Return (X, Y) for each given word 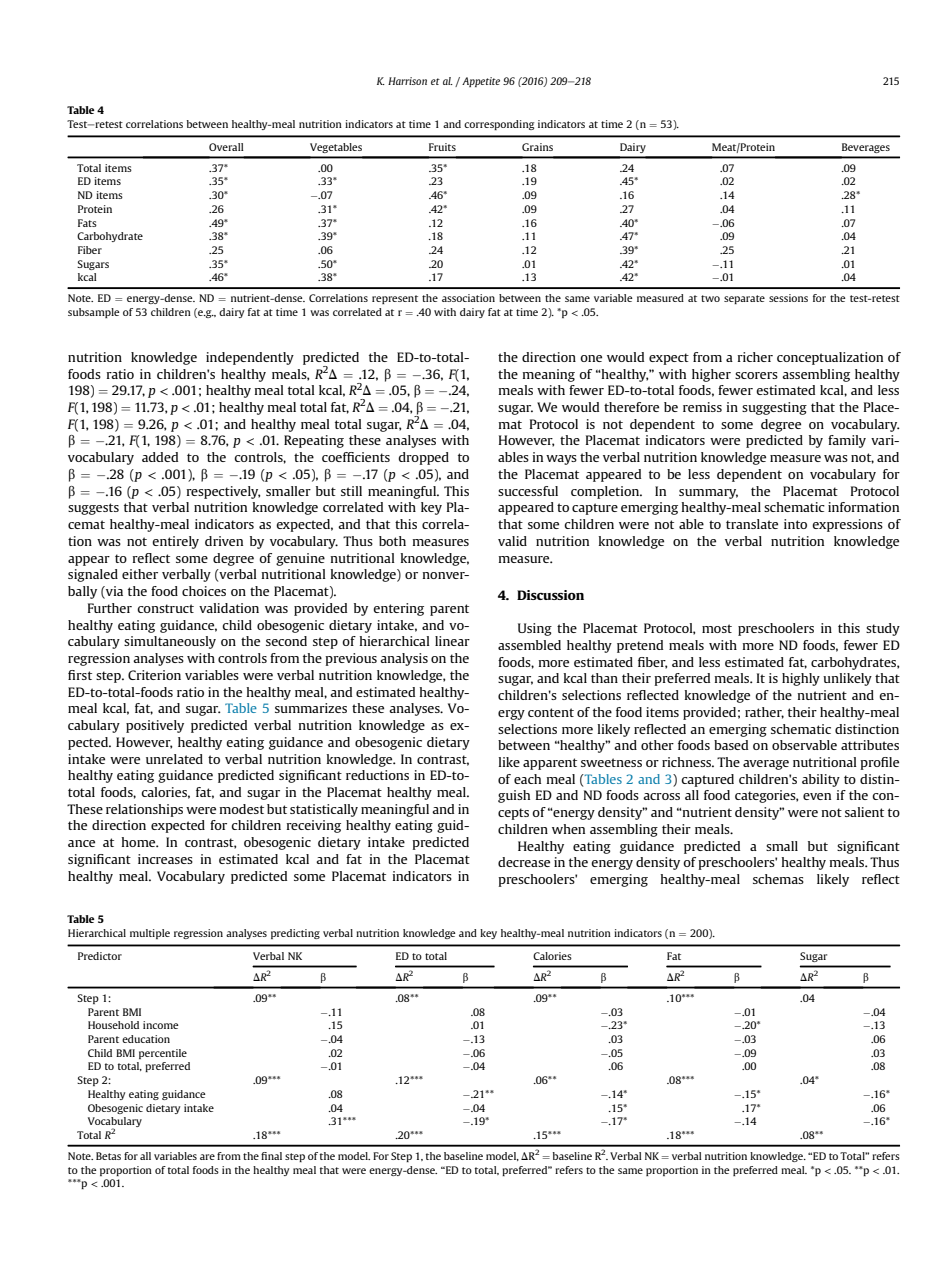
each (527, 779)
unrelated (174, 759)
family (847, 441)
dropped (423, 458)
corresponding (499, 125)
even (817, 796)
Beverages (866, 148)
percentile (163, 1054)
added (160, 457)
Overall (226, 147)
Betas (108, 1156)
